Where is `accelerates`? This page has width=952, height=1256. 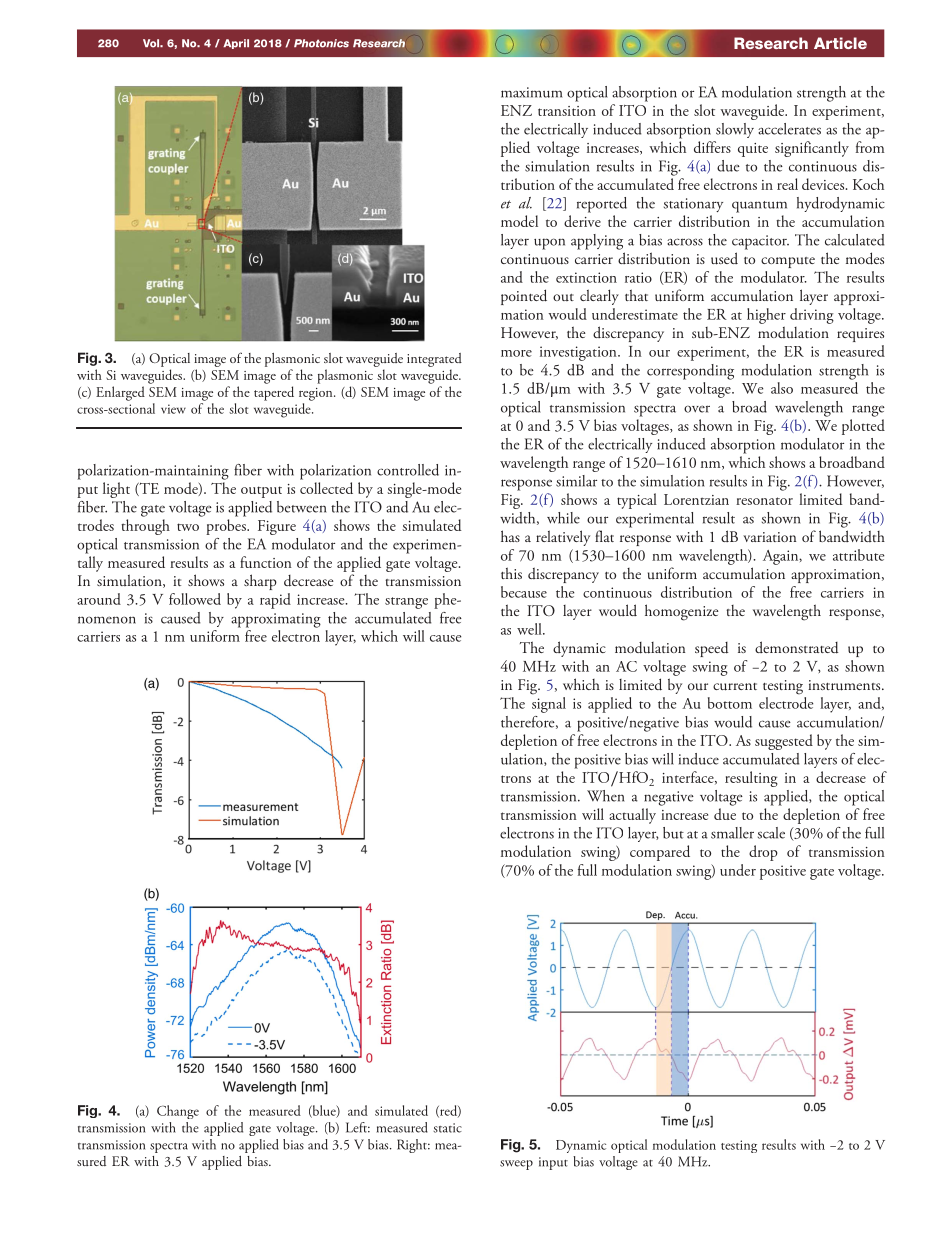 accelerates is located at coordinates (789, 129).
